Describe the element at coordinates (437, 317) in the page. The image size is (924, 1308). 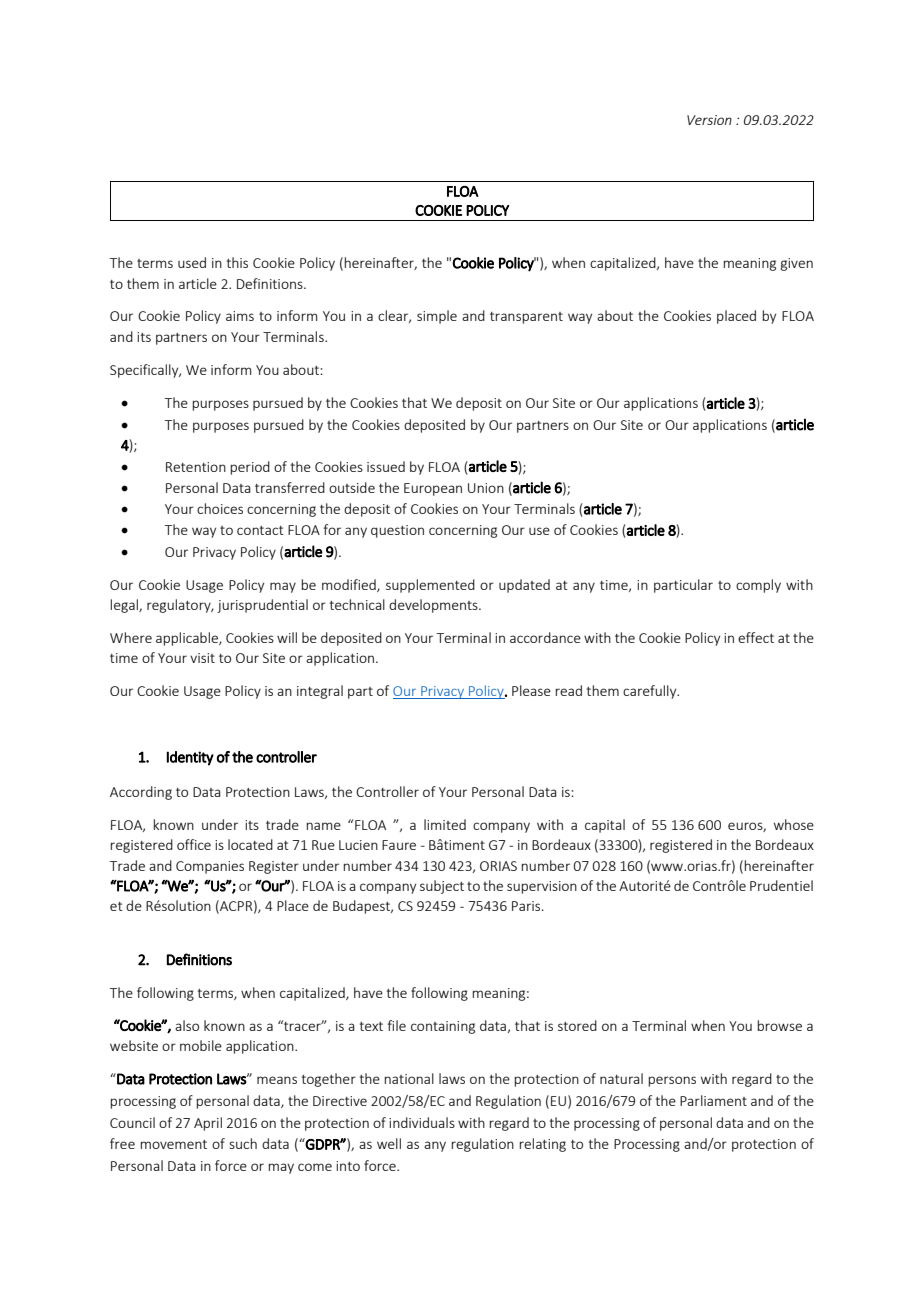
I see `simple` at that location.
